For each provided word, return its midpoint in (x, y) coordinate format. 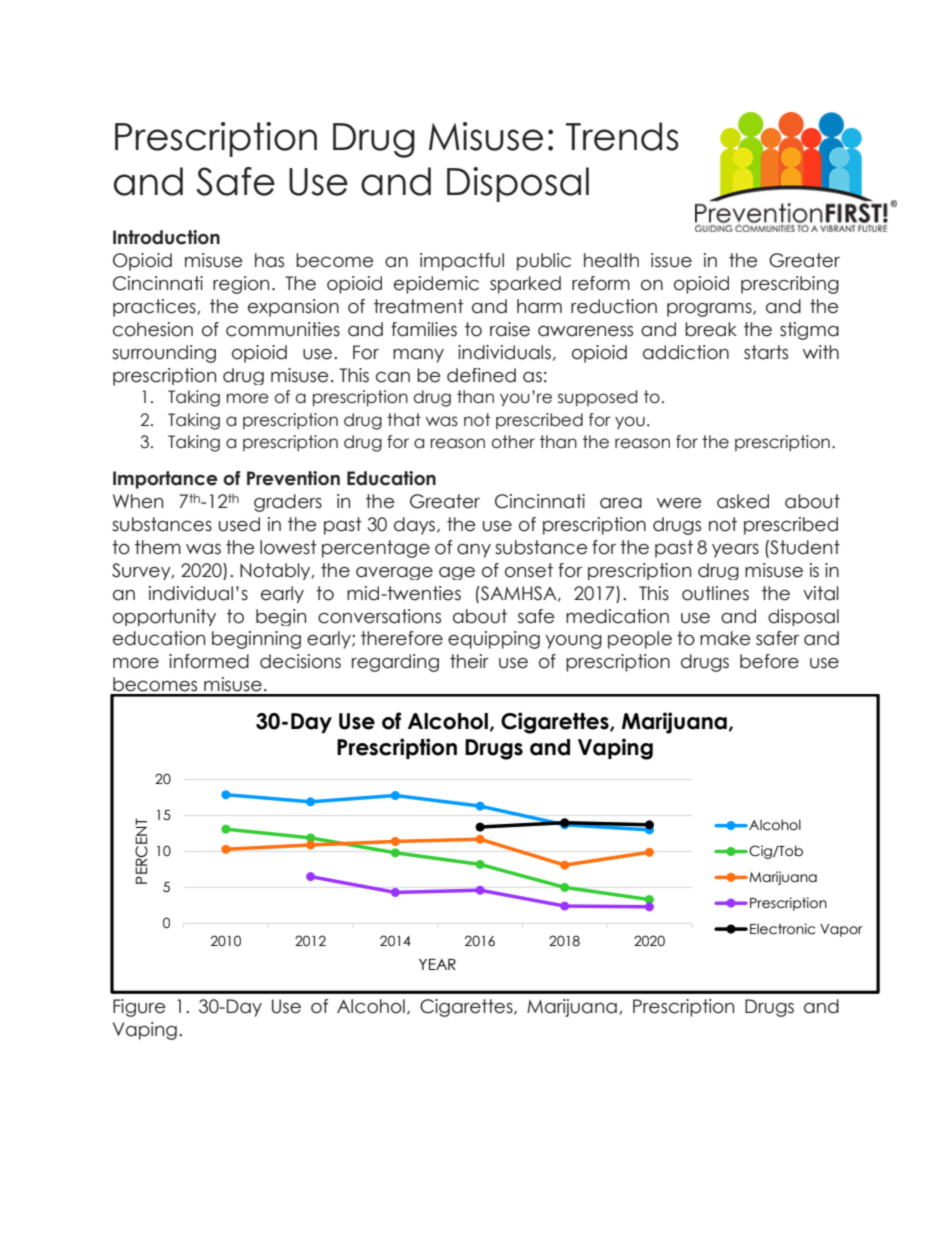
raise (510, 329)
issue (671, 260)
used (239, 524)
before (769, 661)
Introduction (166, 237)
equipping (494, 640)
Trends (622, 136)
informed (209, 661)
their (469, 661)
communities (283, 329)
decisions (300, 661)
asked (743, 501)
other (513, 442)
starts (766, 352)
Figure (139, 1008)
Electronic (782, 929)
